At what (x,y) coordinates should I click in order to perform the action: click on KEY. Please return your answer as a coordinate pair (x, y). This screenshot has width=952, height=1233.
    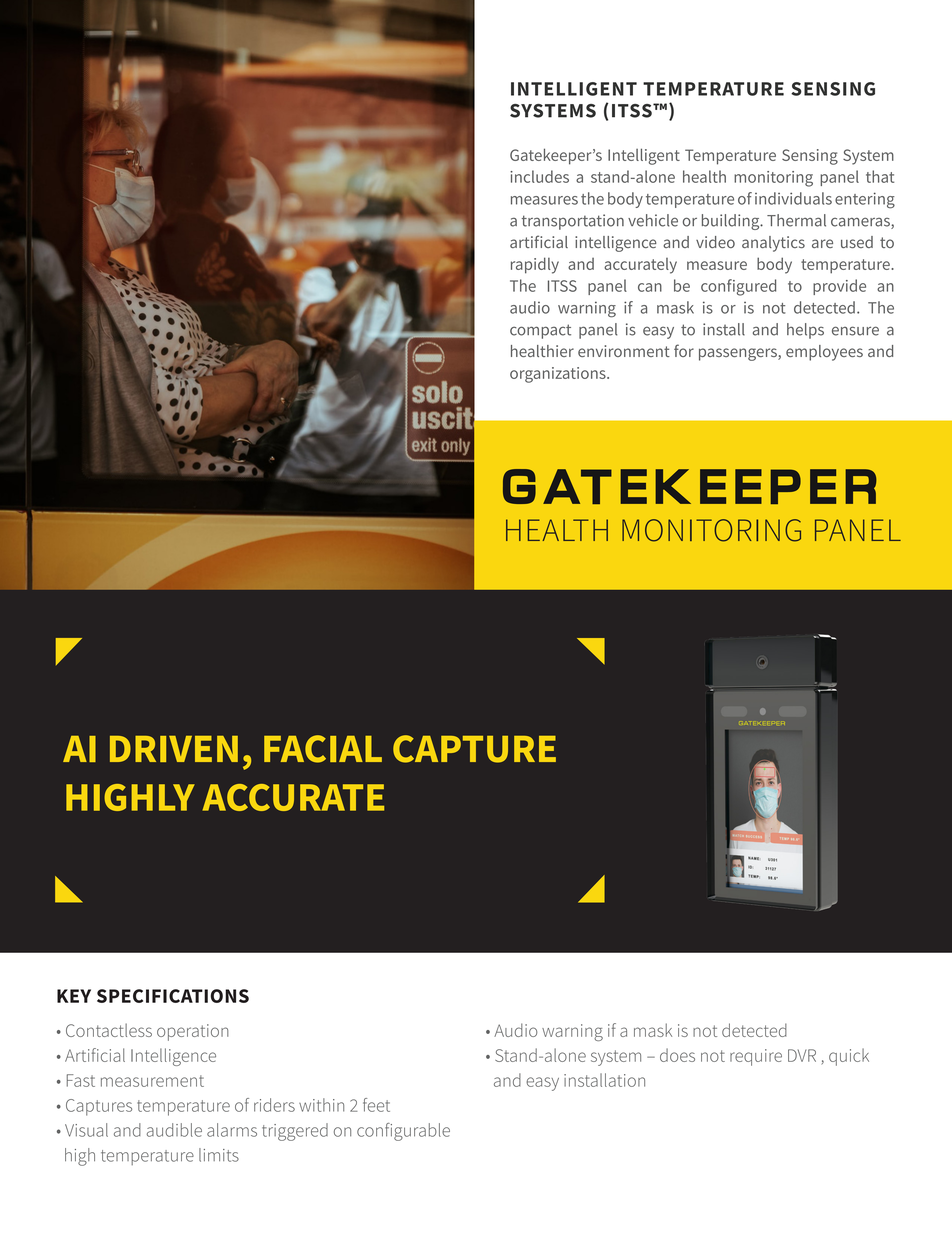
    Looking at the image, I should click on (74, 996).
